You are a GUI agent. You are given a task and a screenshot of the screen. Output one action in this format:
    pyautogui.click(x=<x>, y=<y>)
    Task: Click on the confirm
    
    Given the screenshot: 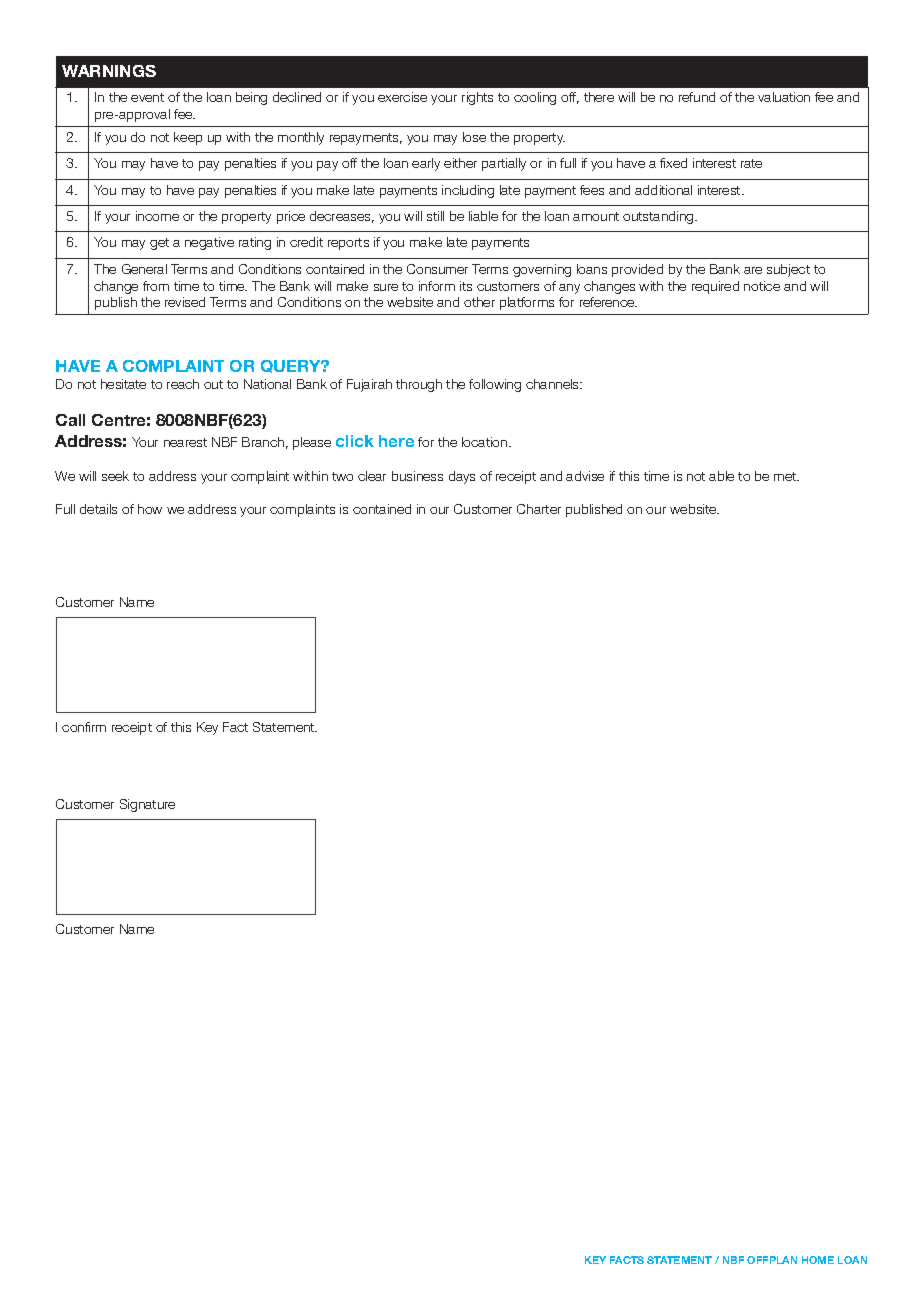 What is the action you would take?
    pyautogui.click(x=84, y=727)
